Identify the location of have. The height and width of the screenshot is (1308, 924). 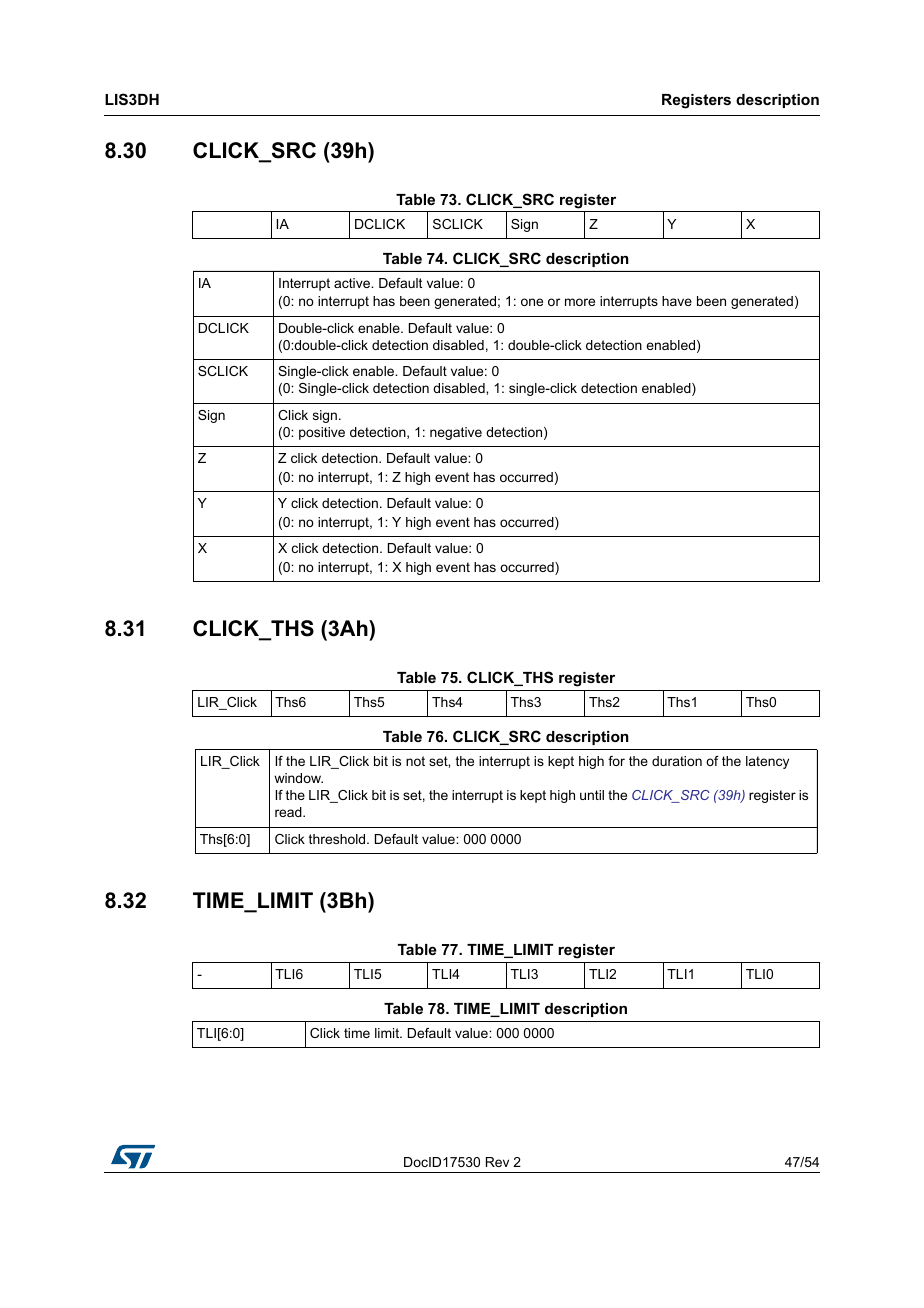
(677, 301).
